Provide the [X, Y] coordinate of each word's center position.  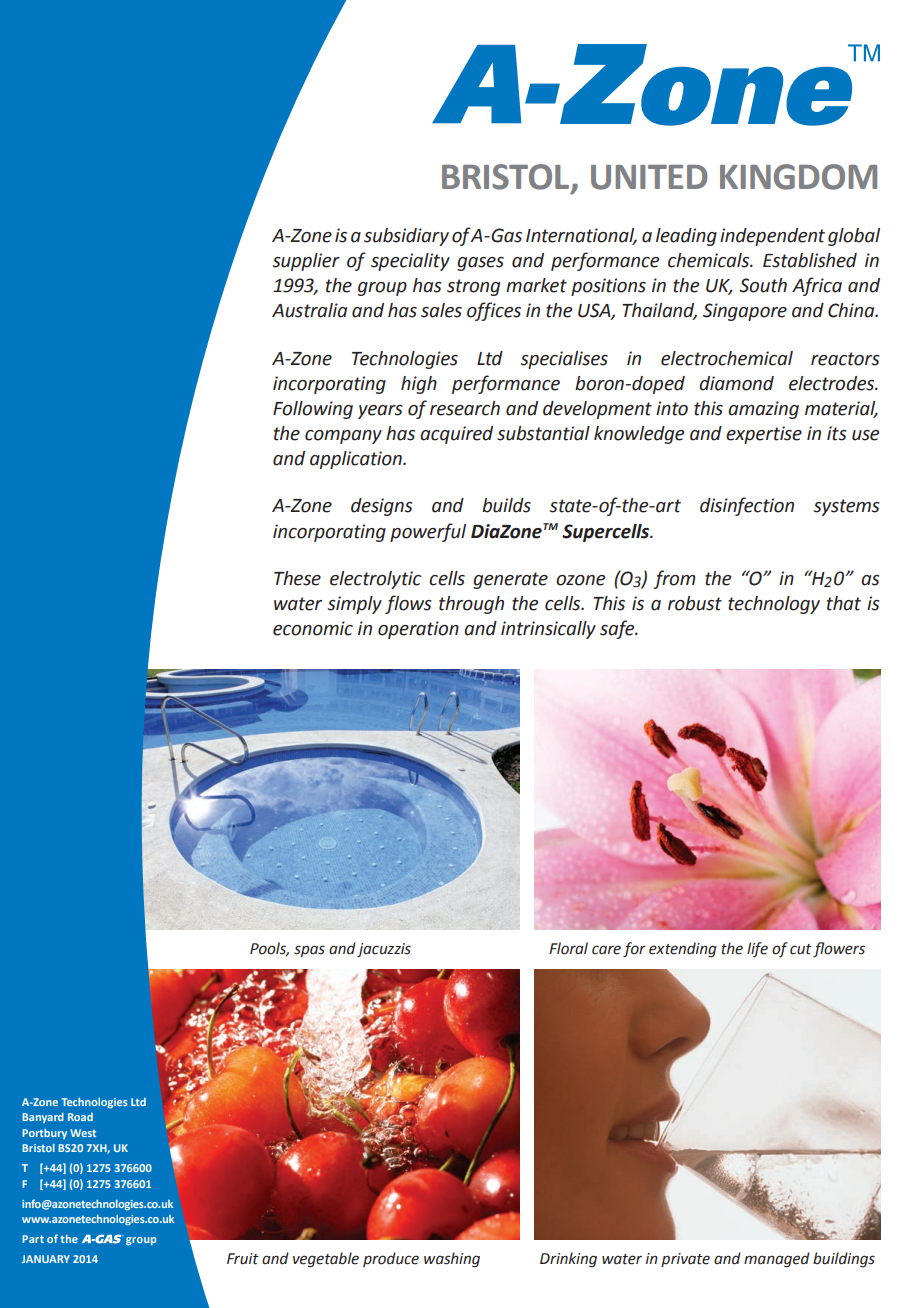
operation [418, 630]
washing [452, 1259]
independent [772, 237]
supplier [306, 262]
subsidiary [406, 237]
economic [313, 628]
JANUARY [46, 1259]
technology [774, 605]
